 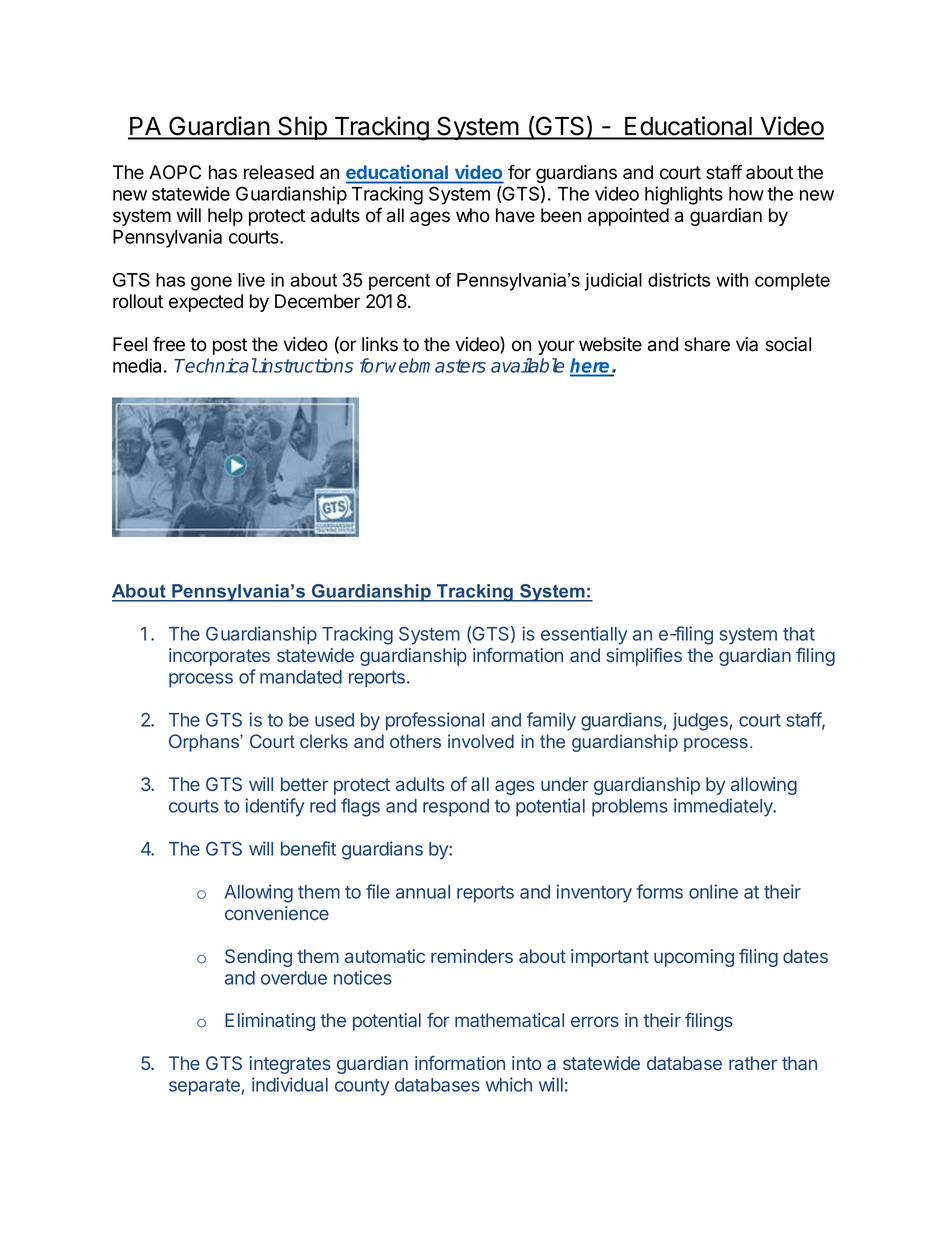 What do you see at coordinates (225, 217) in the image?
I see `help` at bounding box center [225, 217].
